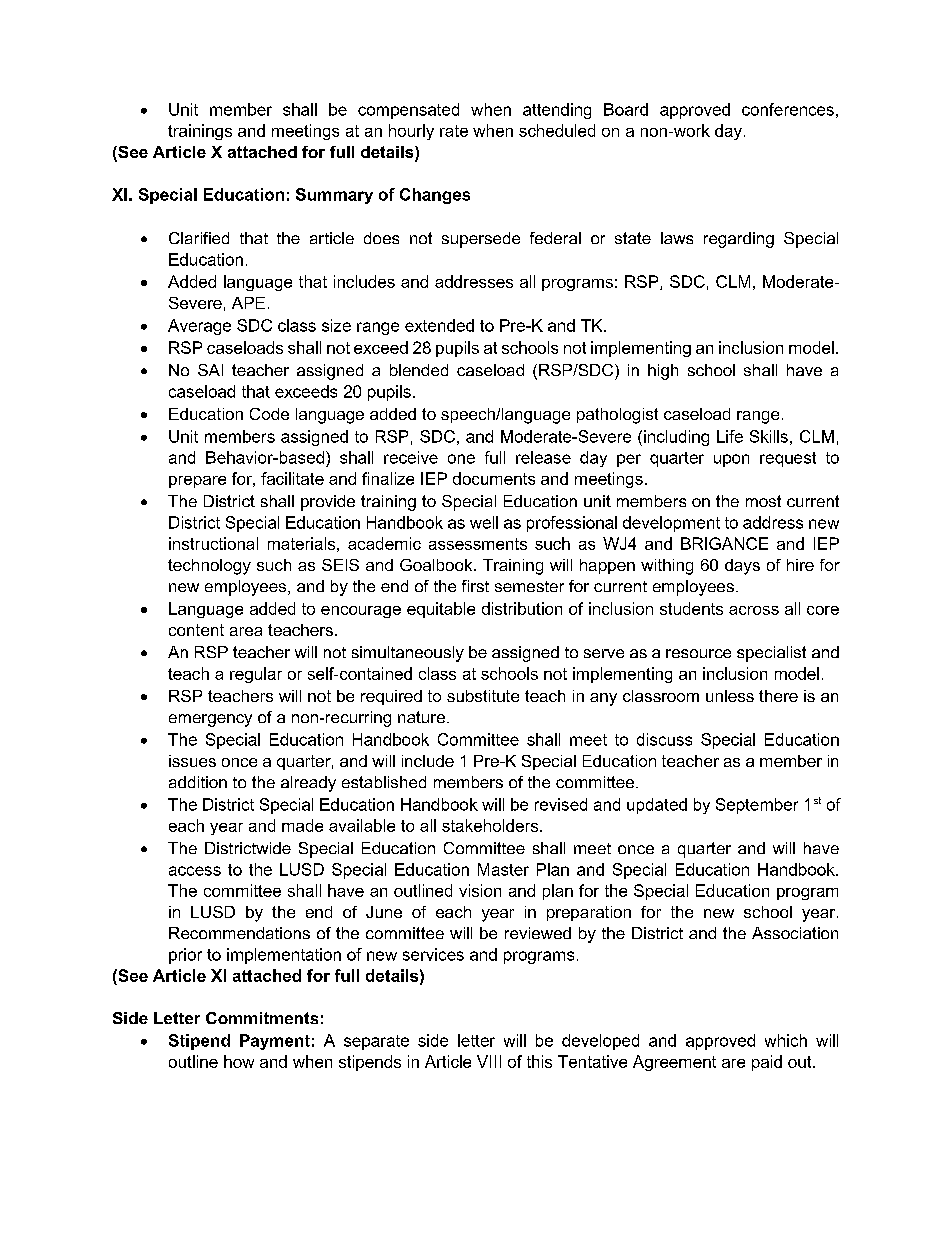 The width and height of the screenshot is (952, 1233). I want to click on technology, so click(209, 567).
